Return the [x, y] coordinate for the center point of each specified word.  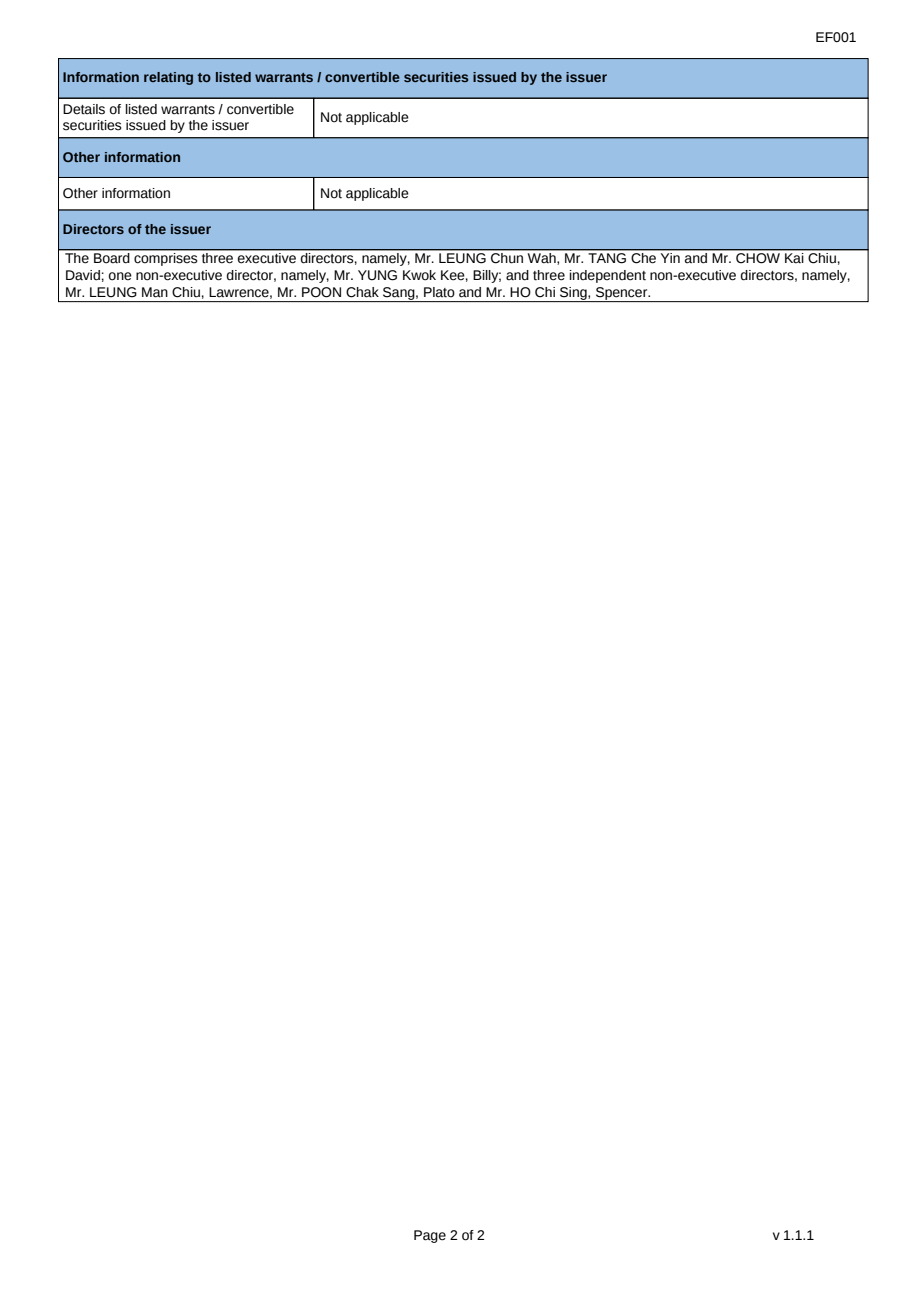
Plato [439, 292]
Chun [507, 256]
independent [608, 276]
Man [155, 292]
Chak [362, 292]
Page [430, 1236]
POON [321, 292]
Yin [670, 256]
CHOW [758, 258]
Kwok [419, 275]
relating [168, 78]
